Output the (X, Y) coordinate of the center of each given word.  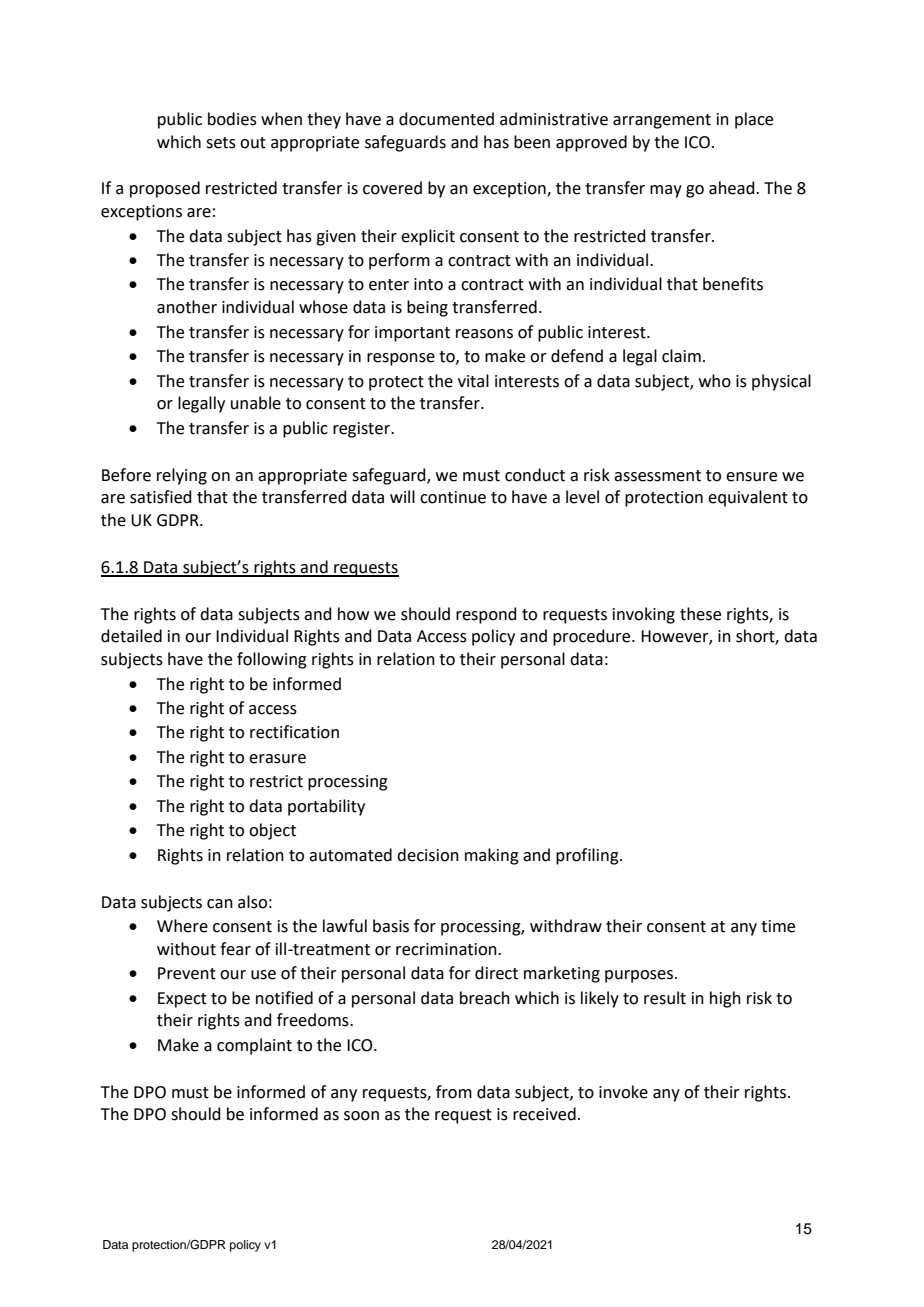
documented (446, 119)
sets (221, 143)
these (700, 614)
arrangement (662, 121)
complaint (254, 1046)
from (454, 1092)
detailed (131, 636)
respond (486, 615)
